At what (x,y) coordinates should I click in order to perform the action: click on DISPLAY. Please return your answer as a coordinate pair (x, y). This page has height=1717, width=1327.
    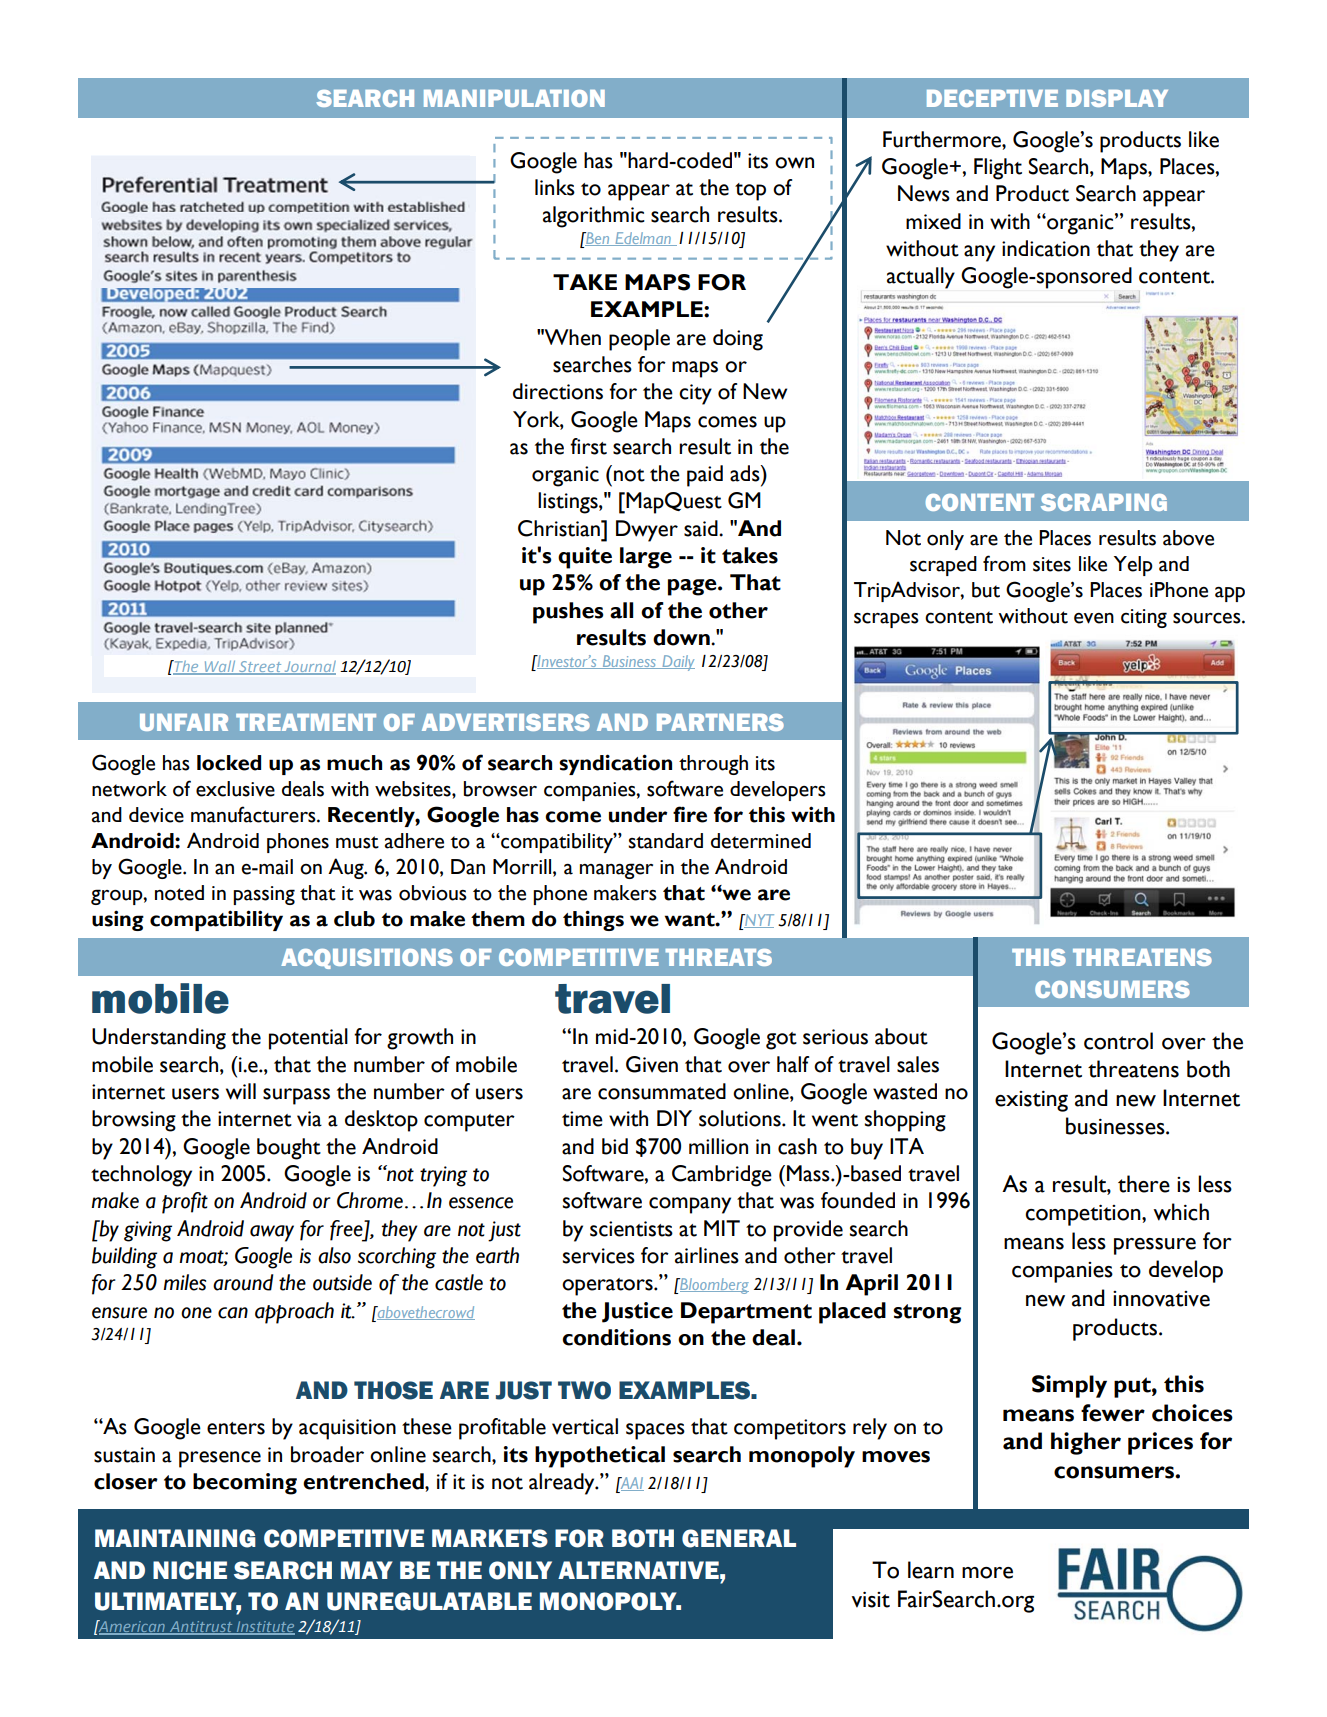
    Looking at the image, I should click on (1117, 98).
